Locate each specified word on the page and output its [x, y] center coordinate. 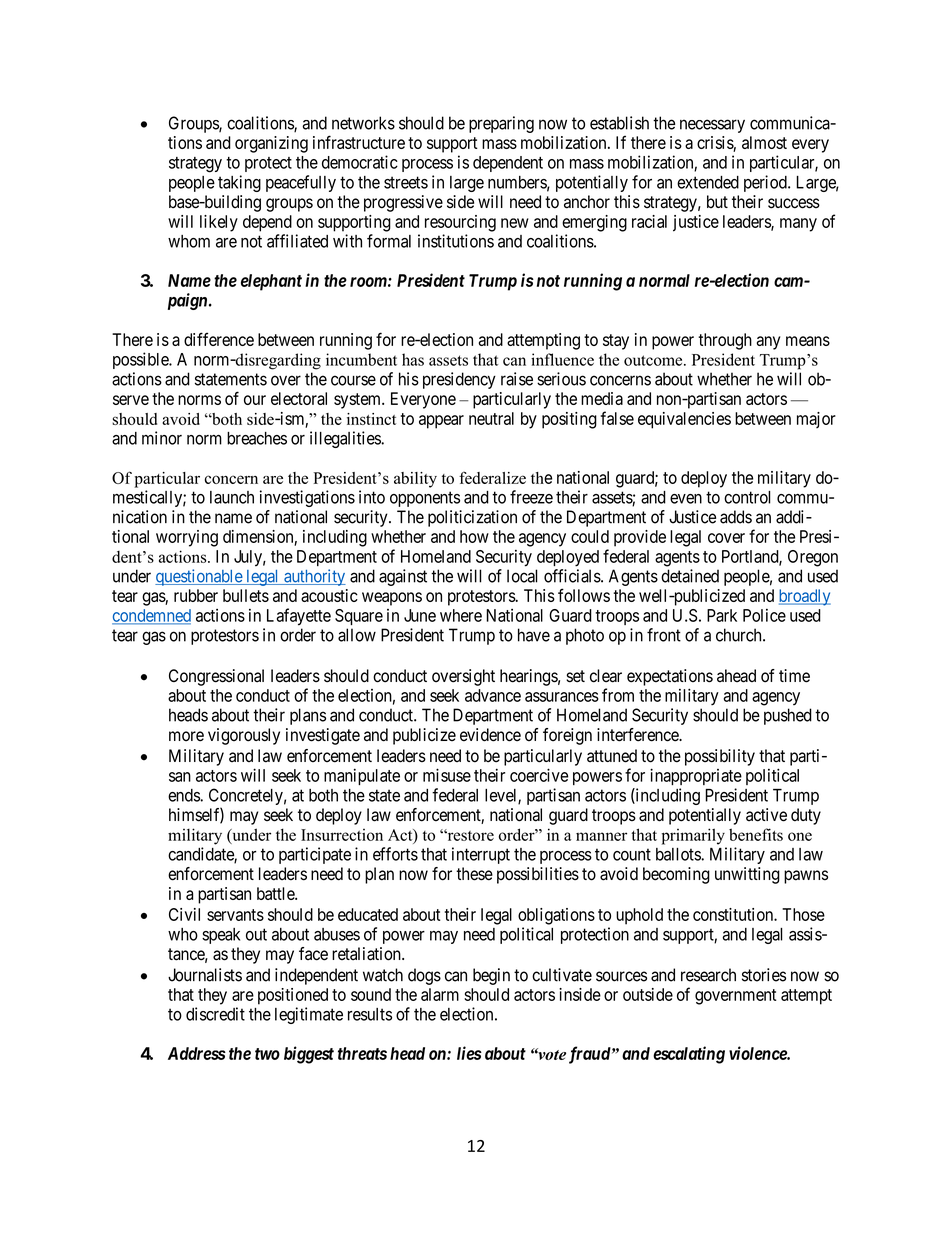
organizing [271, 144]
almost [764, 142]
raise [517, 379]
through [725, 341]
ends [184, 795]
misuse [447, 775]
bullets [246, 595]
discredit [215, 1014]
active [766, 815]
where [461, 615]
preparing [501, 124]
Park [722, 615]
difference [219, 339]
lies [469, 1053]
